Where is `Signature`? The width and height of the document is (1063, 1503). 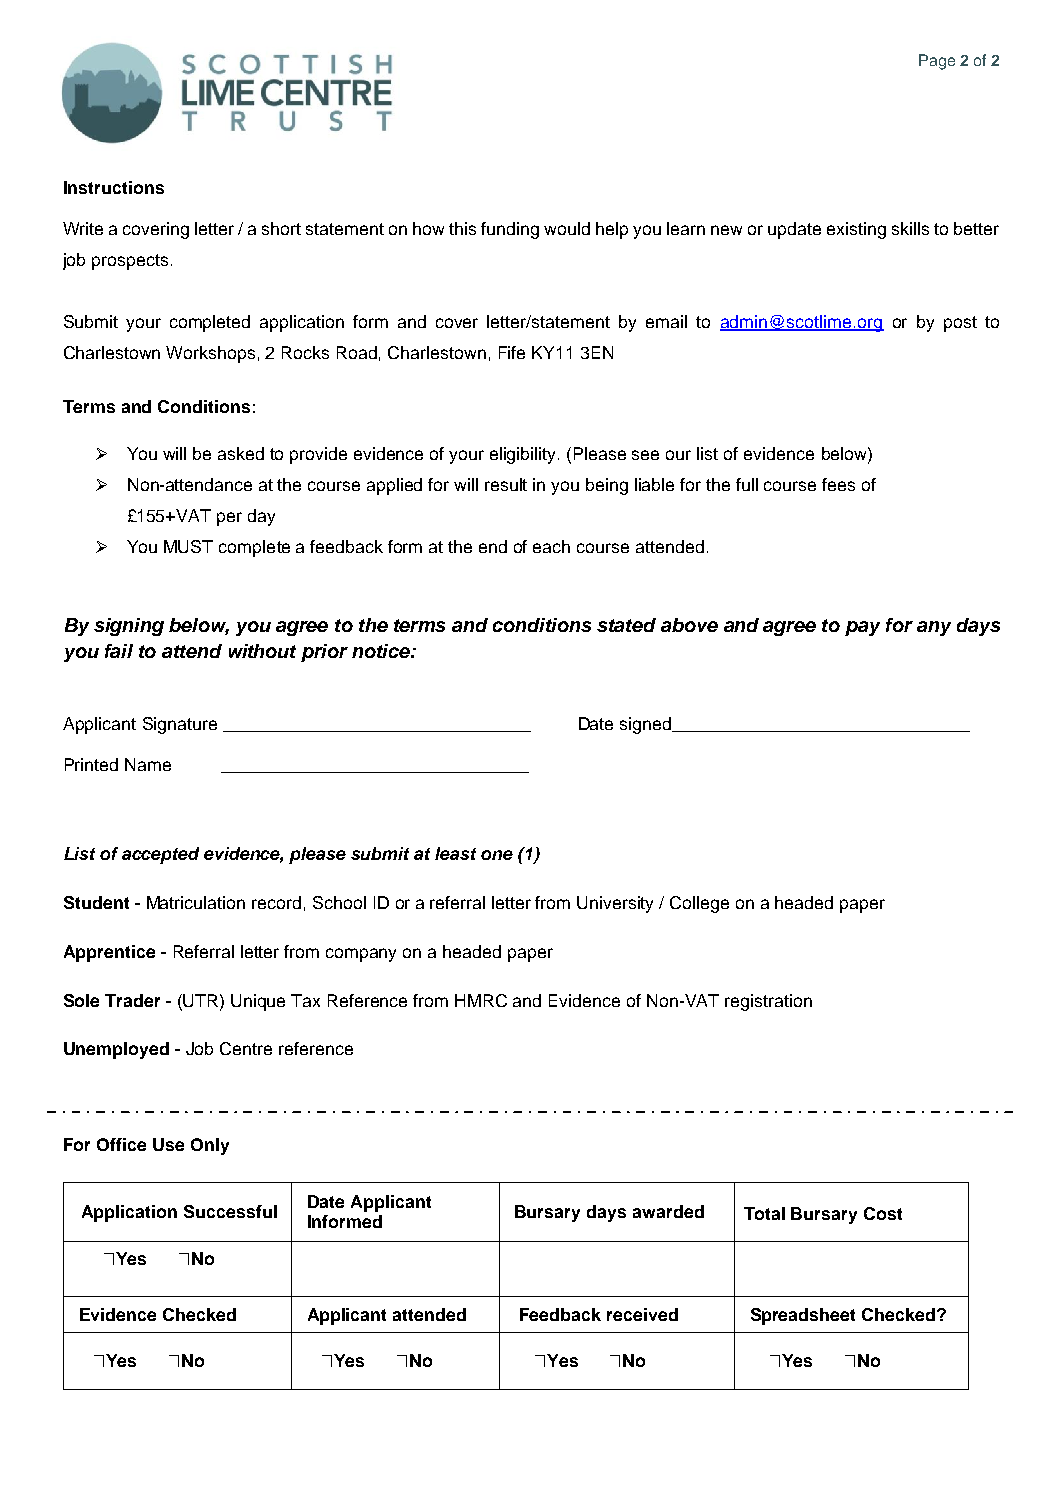
Signature is located at coordinates (180, 725).
